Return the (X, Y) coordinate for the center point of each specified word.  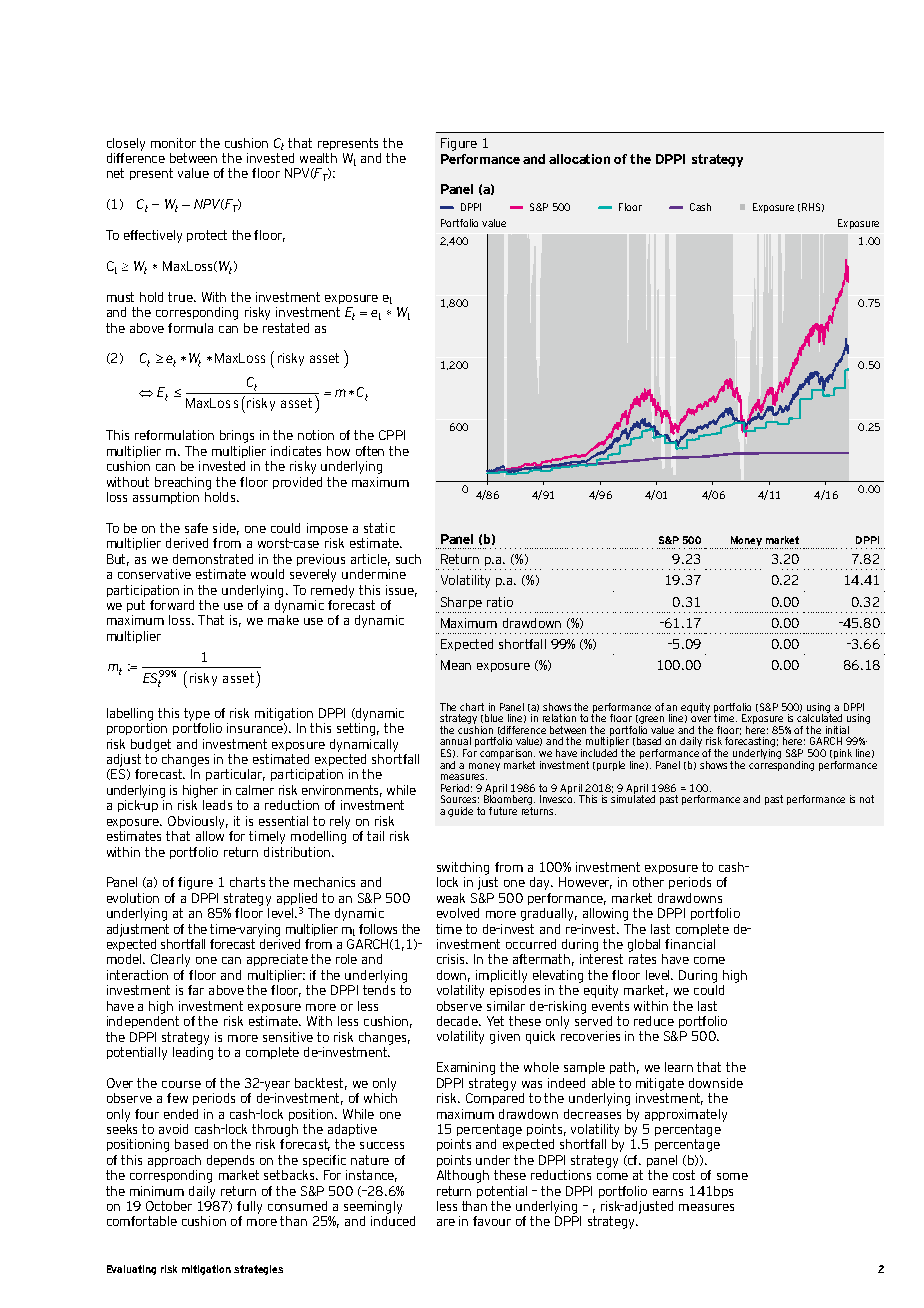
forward (172, 605)
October (169, 1206)
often (370, 451)
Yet (495, 1021)
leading (193, 1052)
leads (217, 805)
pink (841, 755)
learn (679, 1067)
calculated (819, 717)
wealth (318, 158)
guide (460, 812)
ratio (500, 602)
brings (237, 436)
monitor (173, 143)
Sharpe (461, 603)
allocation (579, 159)
